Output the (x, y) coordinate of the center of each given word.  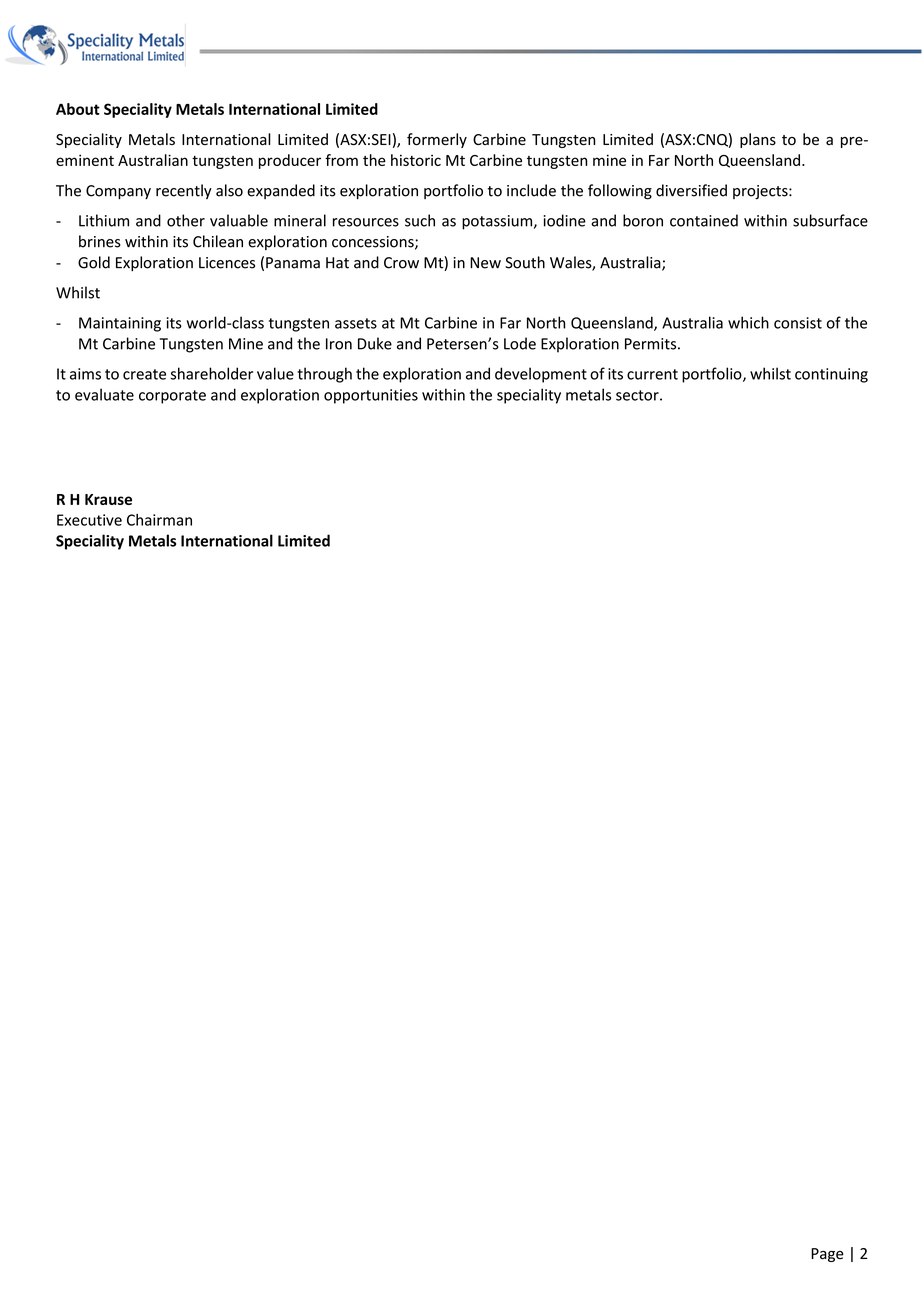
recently (184, 191)
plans (758, 140)
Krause (108, 499)
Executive (89, 520)
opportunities (371, 396)
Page (827, 1255)
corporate (172, 397)
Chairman (159, 520)
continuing (831, 375)
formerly (437, 140)
